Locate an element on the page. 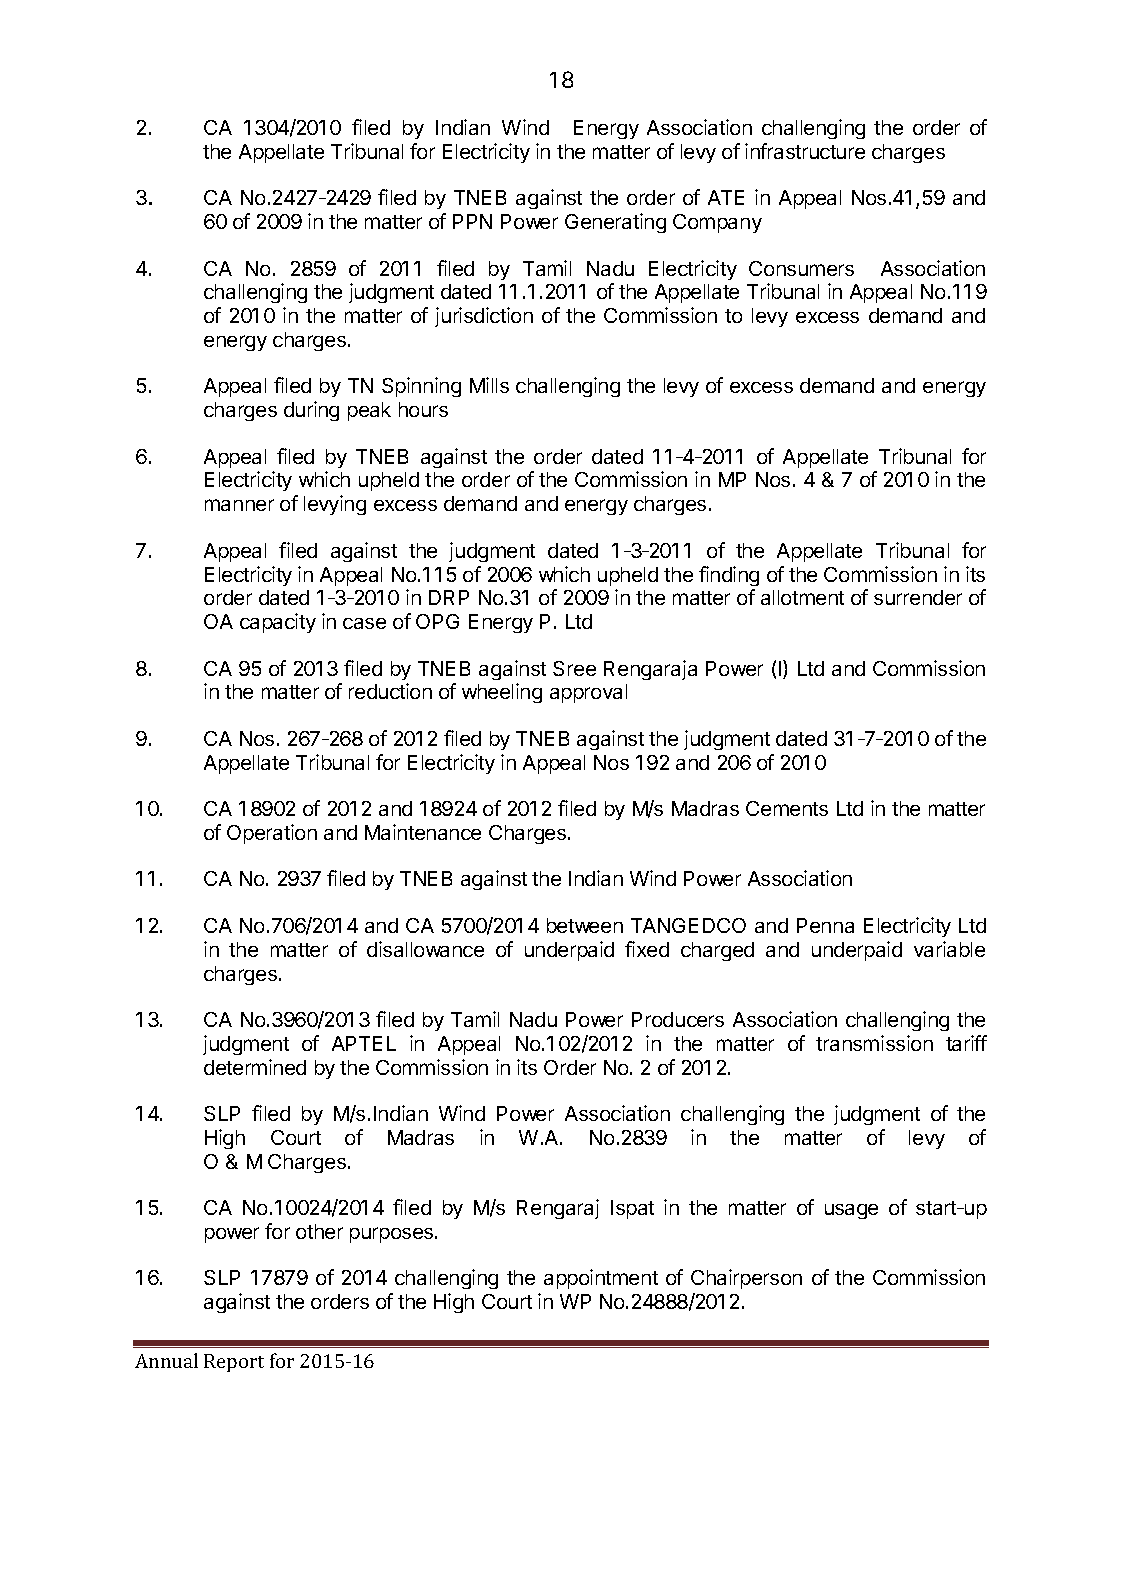 This document has width=1122, height=1585. Consumers is located at coordinates (801, 268).
